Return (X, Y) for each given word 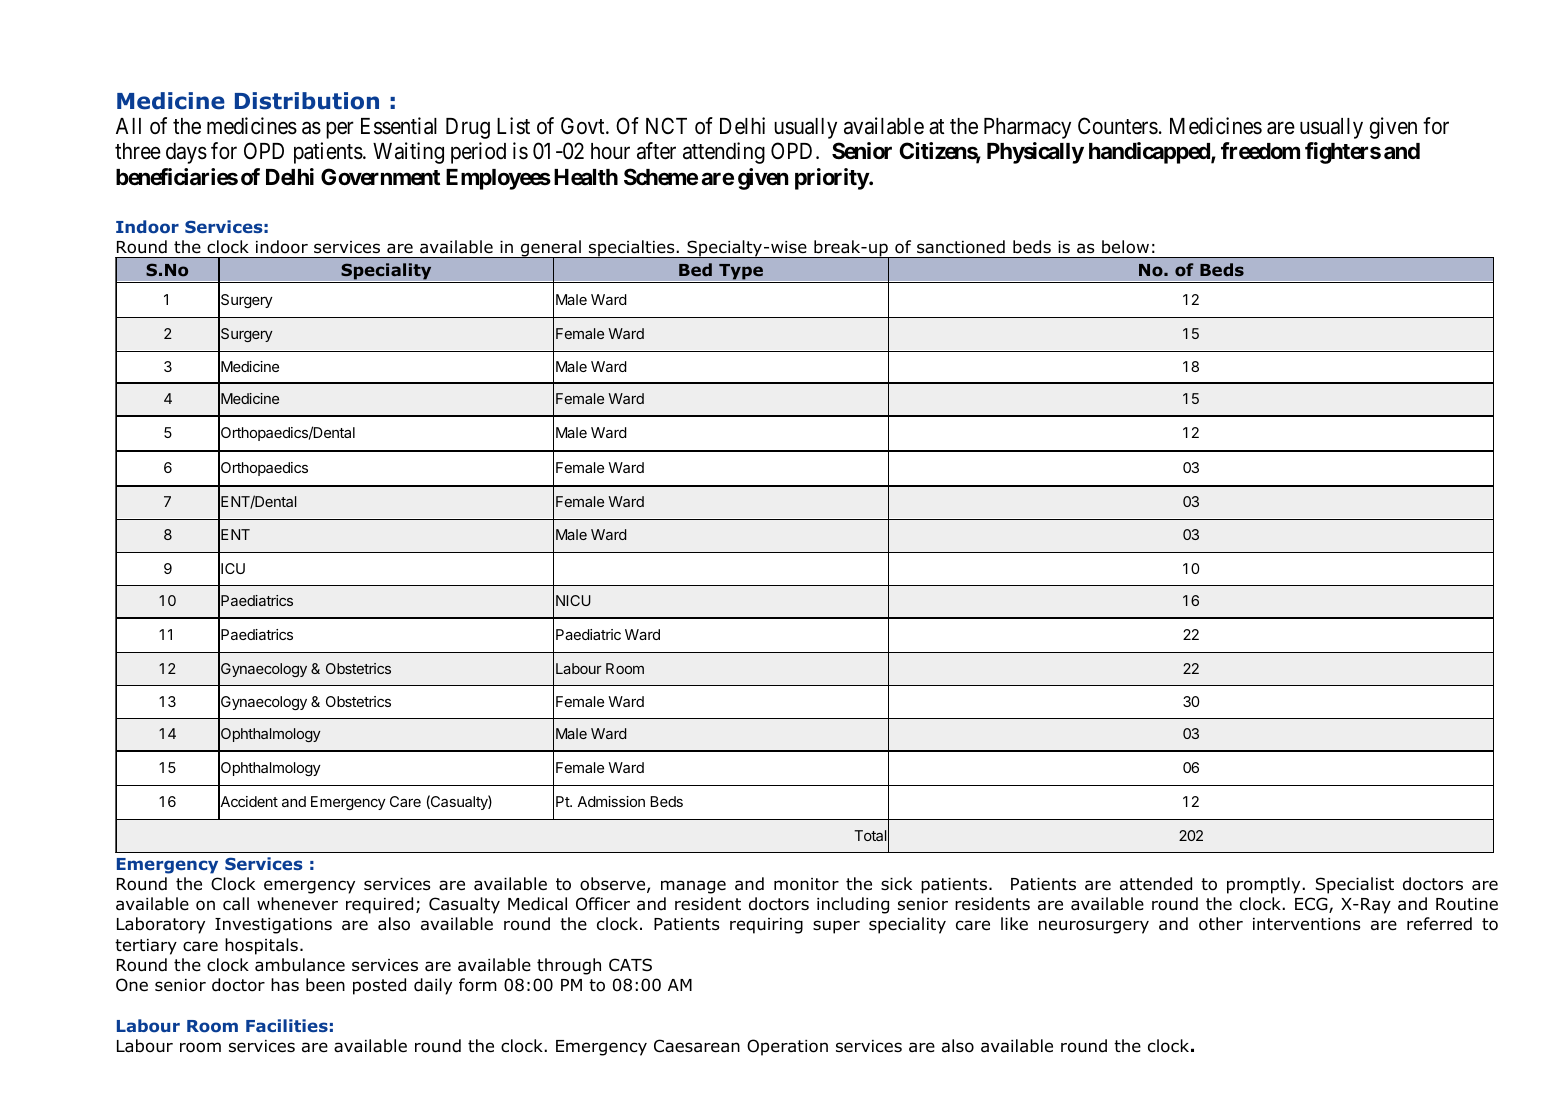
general (551, 249)
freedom (1260, 150)
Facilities (287, 1025)
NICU (573, 600)
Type (741, 273)
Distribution (307, 101)
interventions (1307, 924)
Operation (787, 1047)
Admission (611, 801)
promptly (1265, 885)
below (1125, 247)
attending (724, 153)
